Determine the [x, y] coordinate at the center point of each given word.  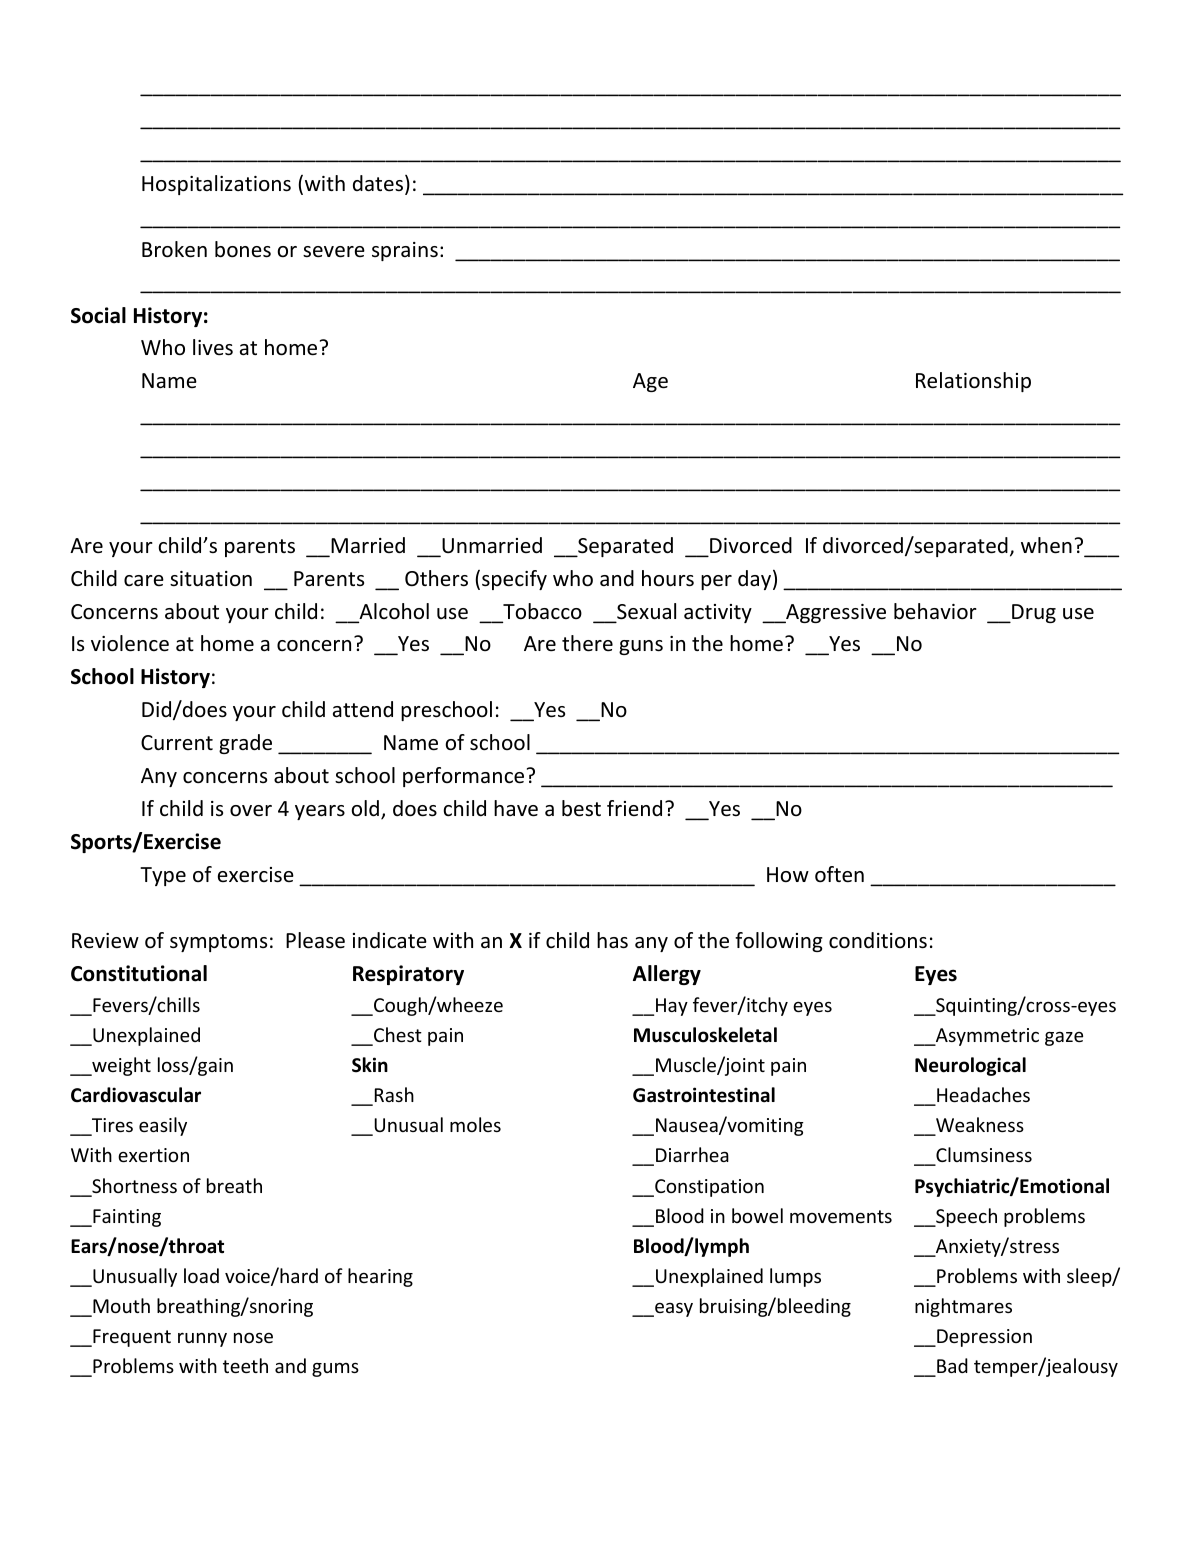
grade [245, 744]
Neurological [970, 1066]
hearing [380, 1277]
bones [243, 249]
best [581, 808]
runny [202, 1340]
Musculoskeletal [705, 1035]
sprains [405, 251]
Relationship [973, 382]
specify [514, 580]
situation [211, 578]
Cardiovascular [136, 1095]
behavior [935, 611]
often [839, 874]
